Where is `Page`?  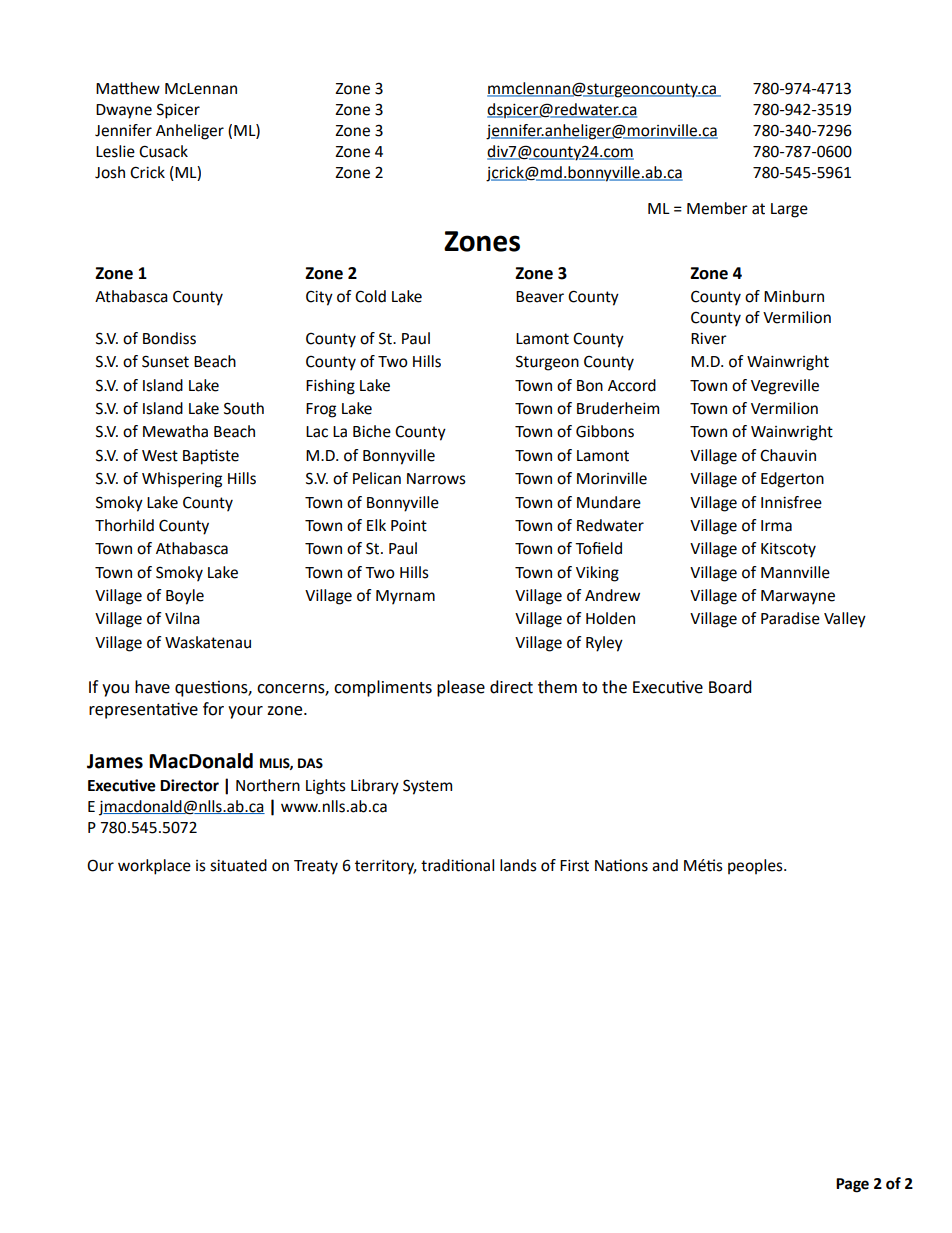 Page is located at coordinates (852, 1185).
